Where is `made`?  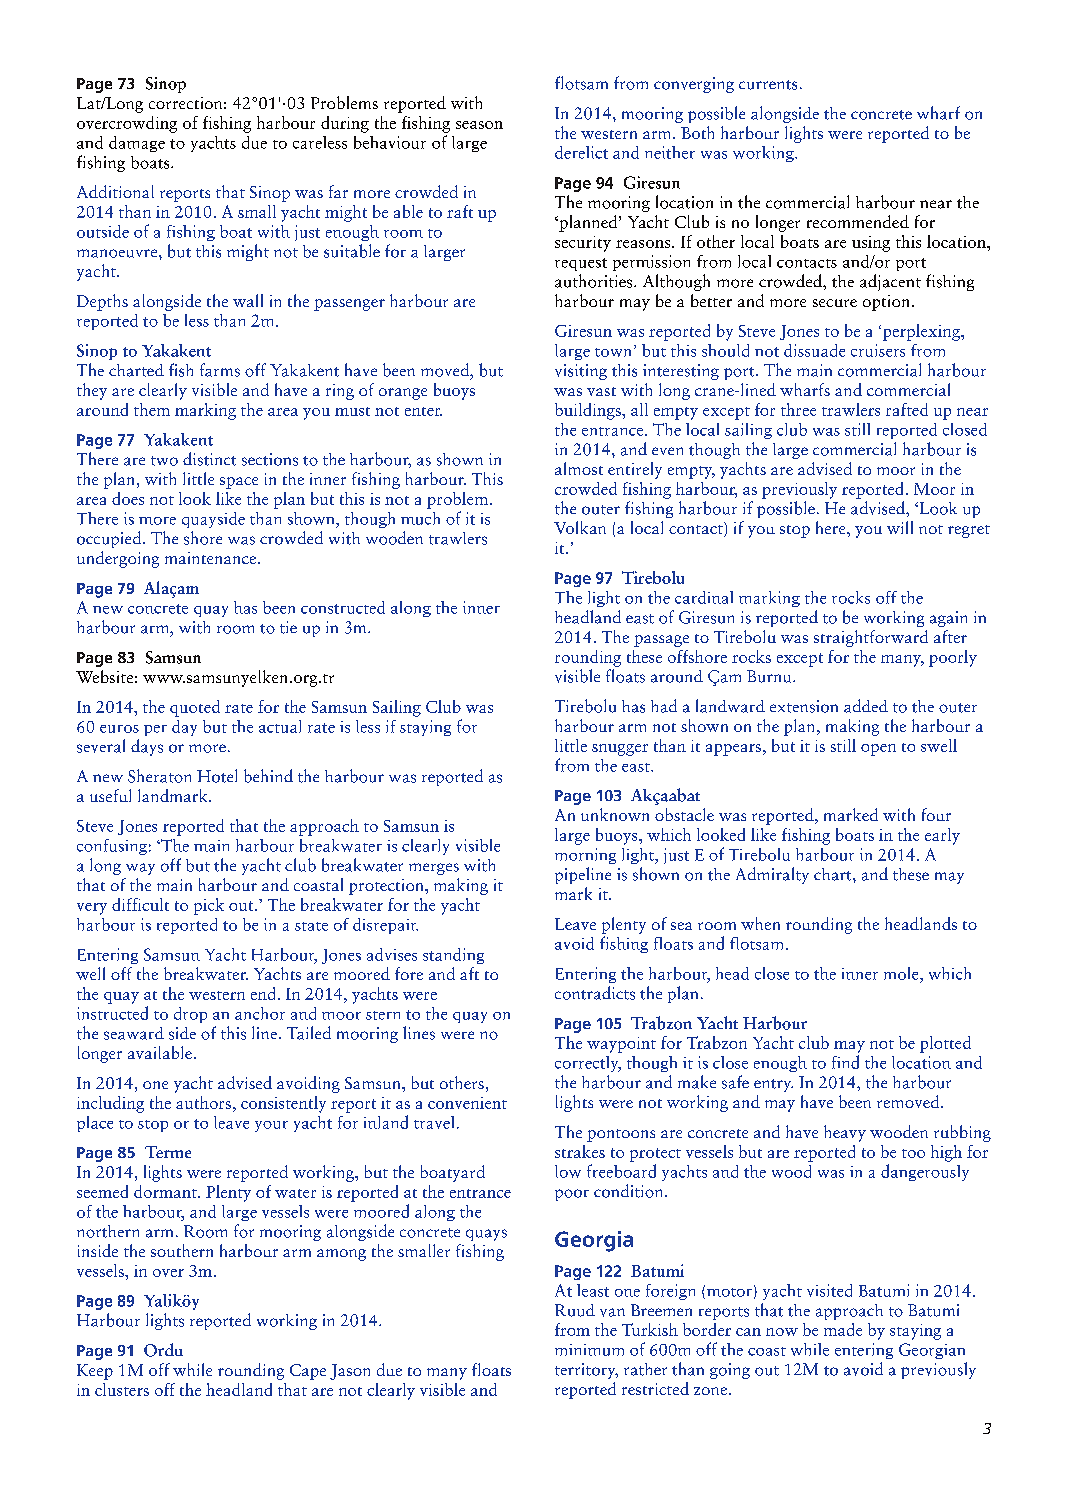 made is located at coordinates (843, 1329).
